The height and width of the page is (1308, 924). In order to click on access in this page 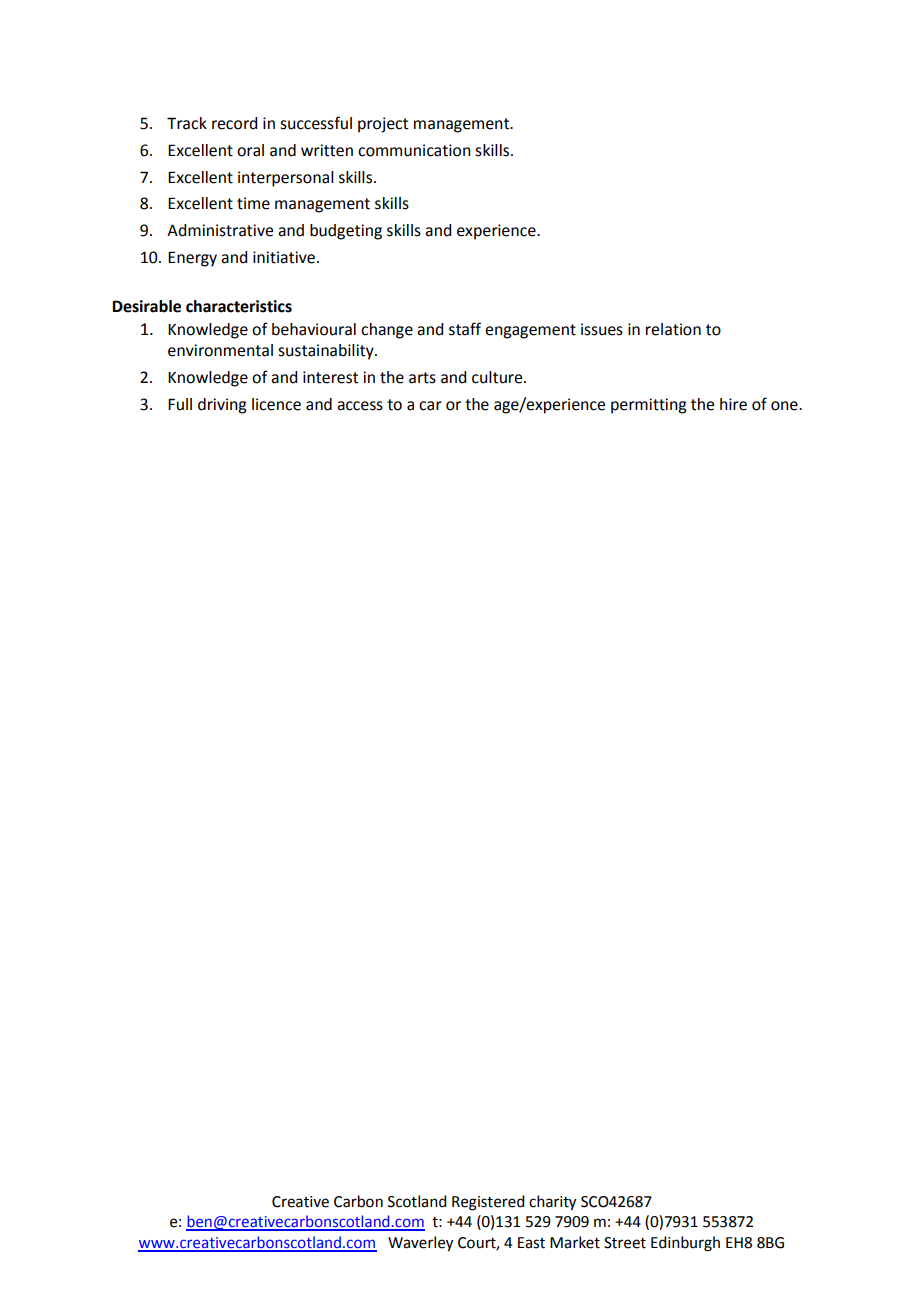, I will do `click(360, 406)`.
